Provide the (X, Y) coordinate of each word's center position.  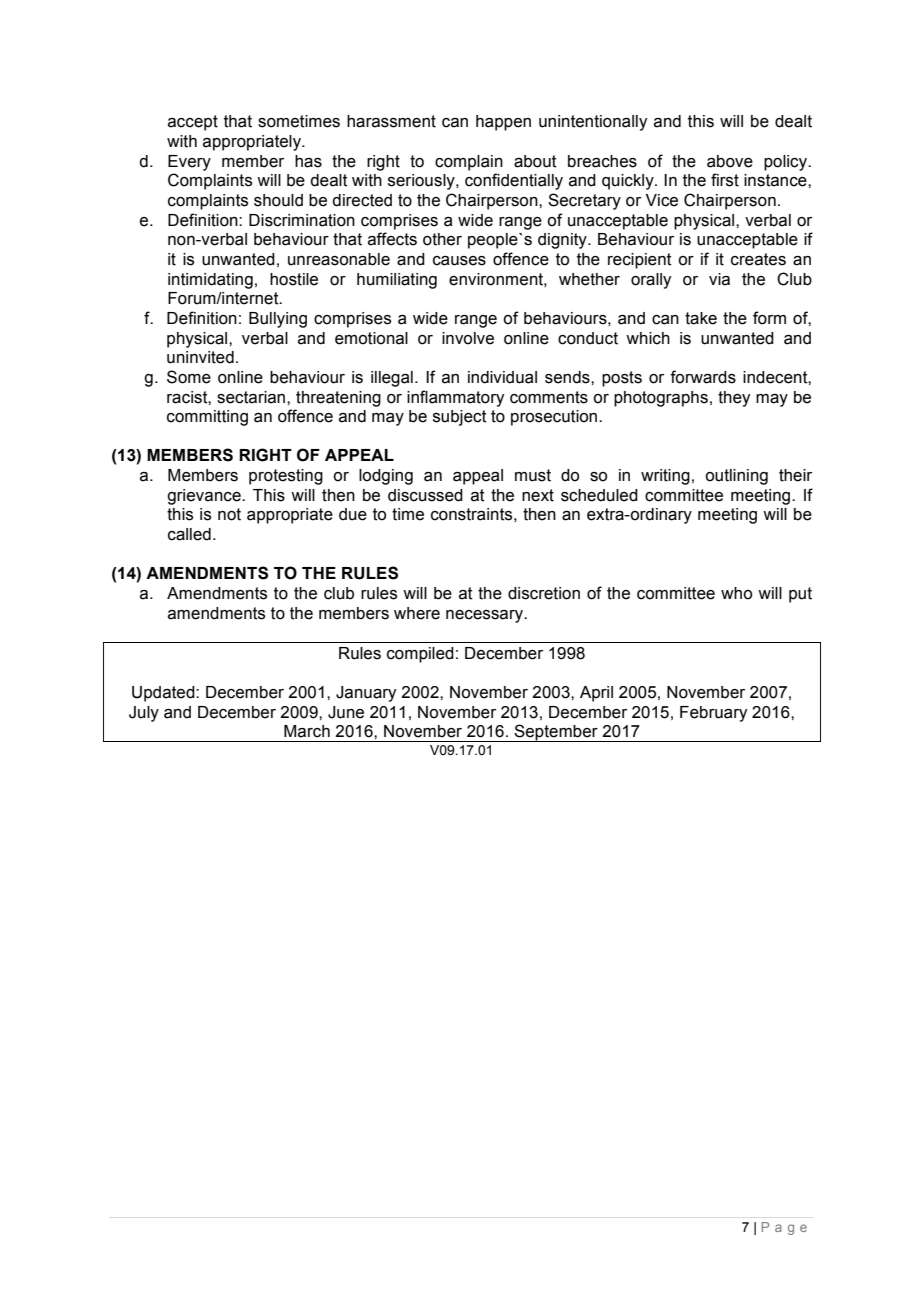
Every (189, 163)
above (730, 161)
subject (460, 418)
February (713, 714)
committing (207, 418)
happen (503, 123)
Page (784, 1228)
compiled (420, 655)
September (556, 733)
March (307, 731)
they (734, 399)
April (596, 694)
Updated (164, 694)
